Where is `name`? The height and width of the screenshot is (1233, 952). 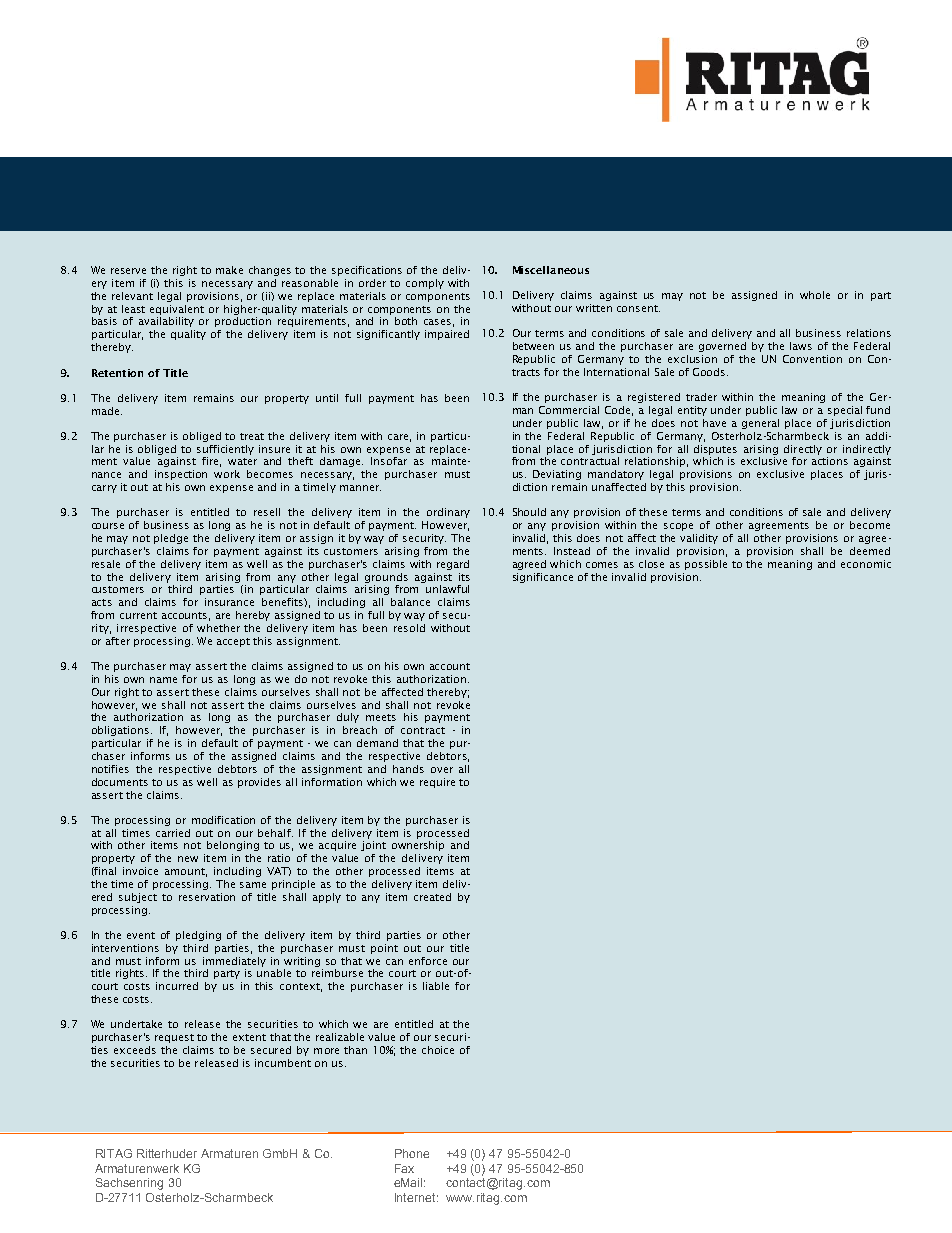 name is located at coordinates (163, 680).
